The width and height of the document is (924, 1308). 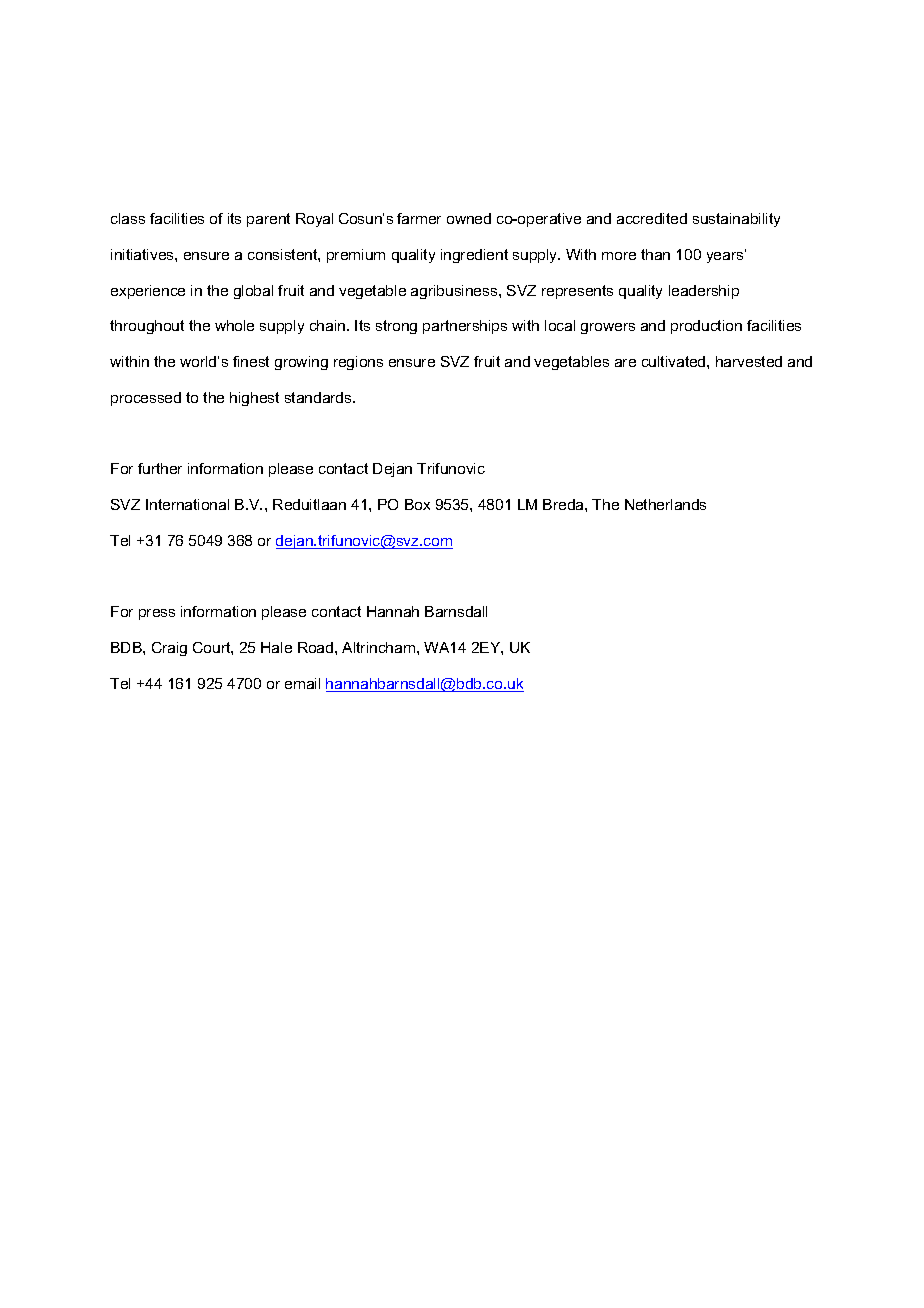 What do you see at coordinates (268, 220) in the document?
I see `parent` at bounding box center [268, 220].
